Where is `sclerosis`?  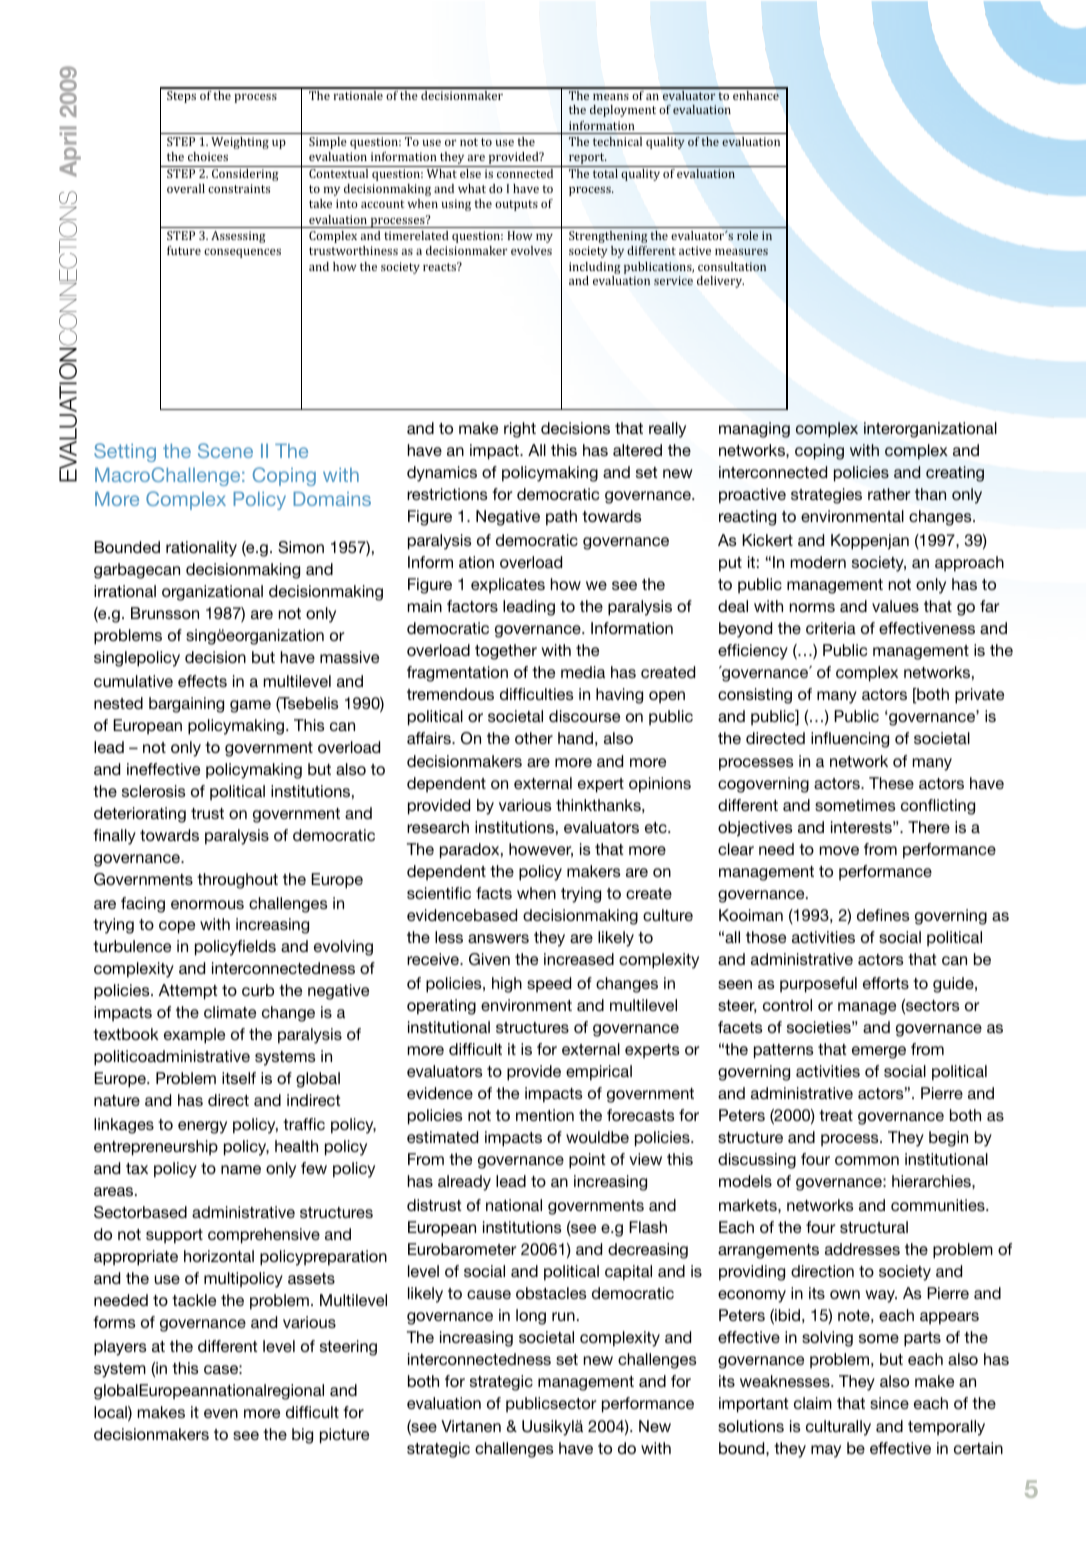
sclerosis is located at coordinates (153, 791).
